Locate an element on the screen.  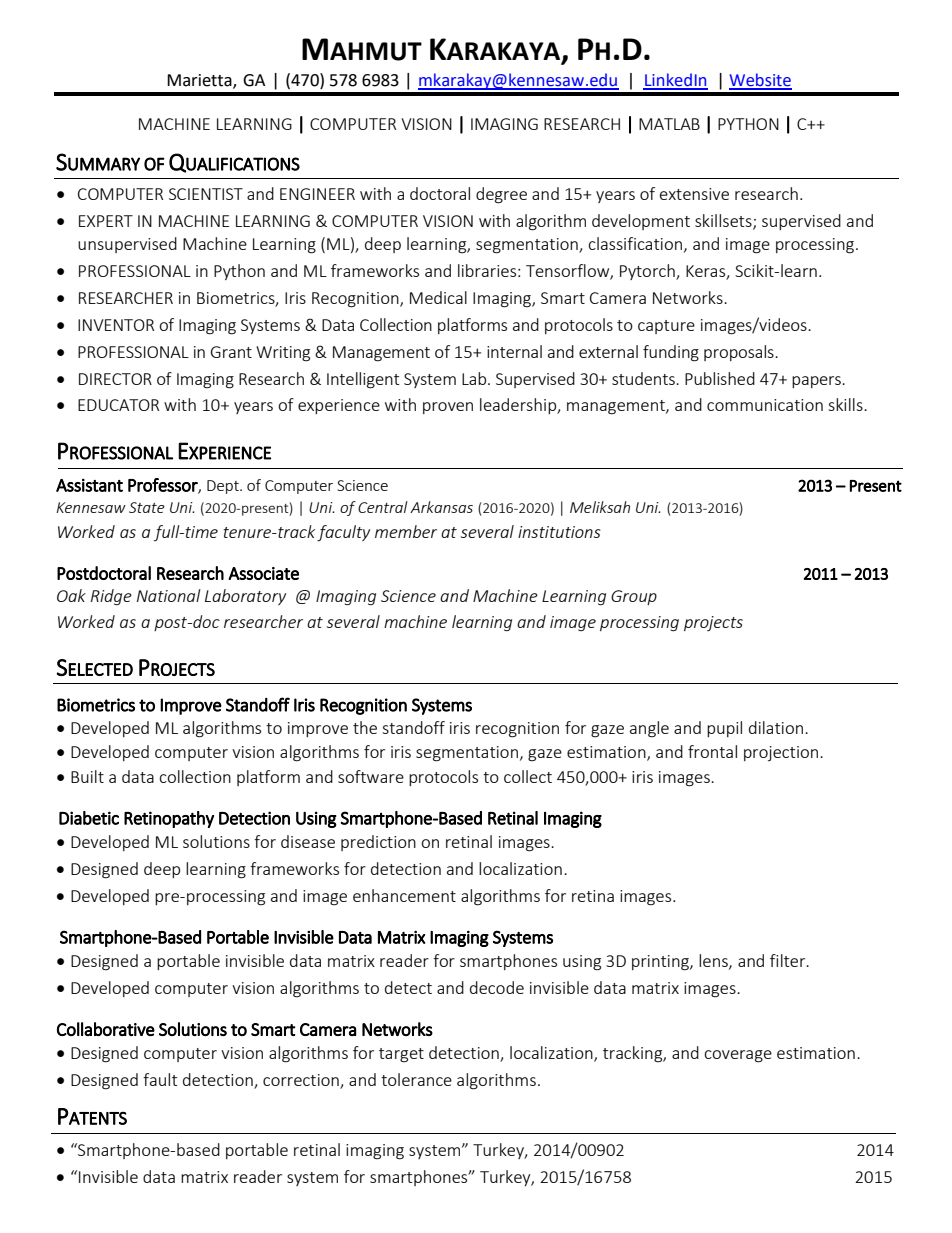
member is located at coordinates (406, 531).
